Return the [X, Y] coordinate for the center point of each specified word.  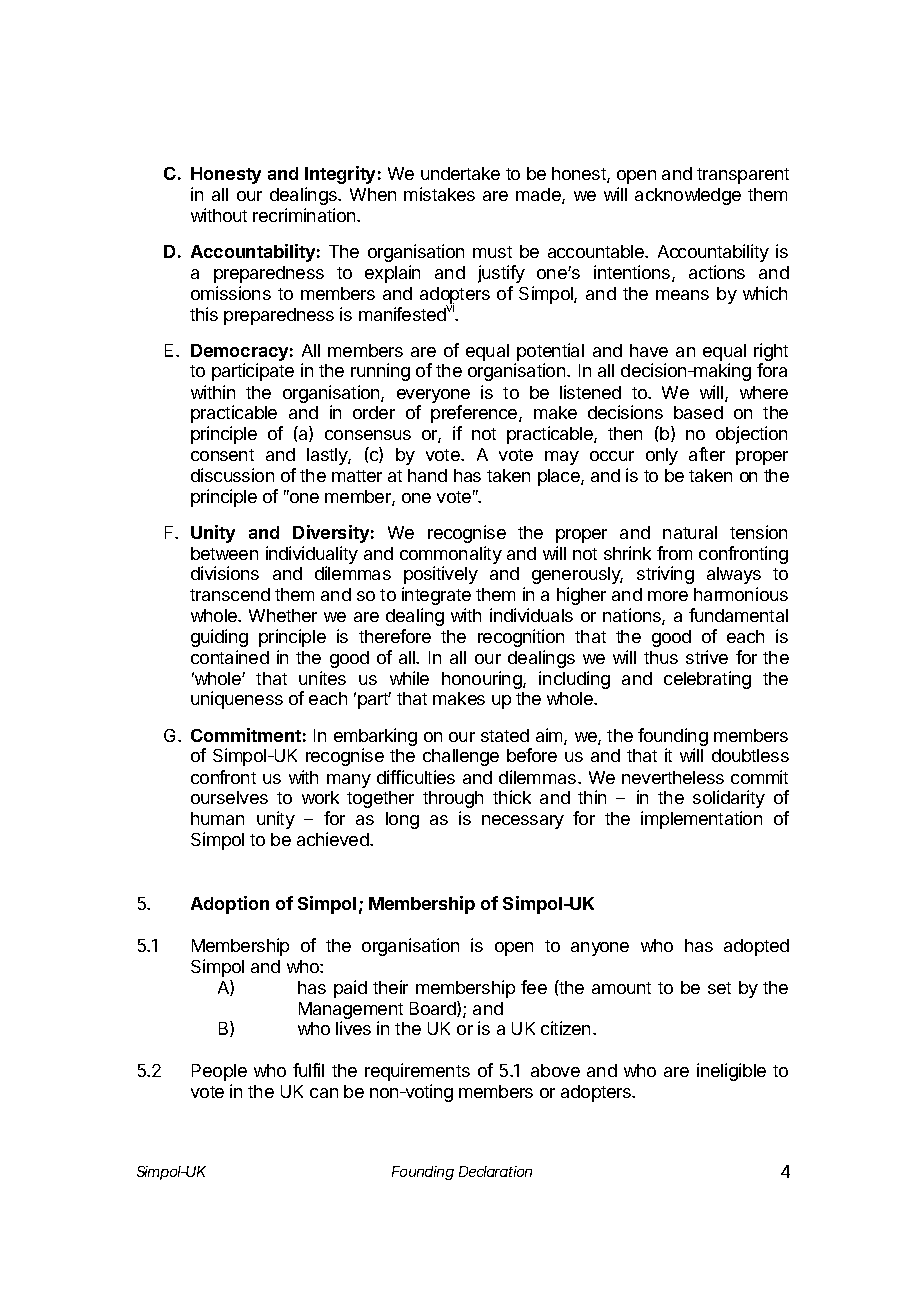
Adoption [230, 905]
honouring [483, 680]
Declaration [495, 1171]
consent [222, 455]
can [324, 1093]
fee [534, 987]
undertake [460, 173]
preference [475, 414]
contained [230, 657]
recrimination [305, 215]
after [707, 454]
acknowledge [688, 196]
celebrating [707, 680]
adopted [756, 947]
